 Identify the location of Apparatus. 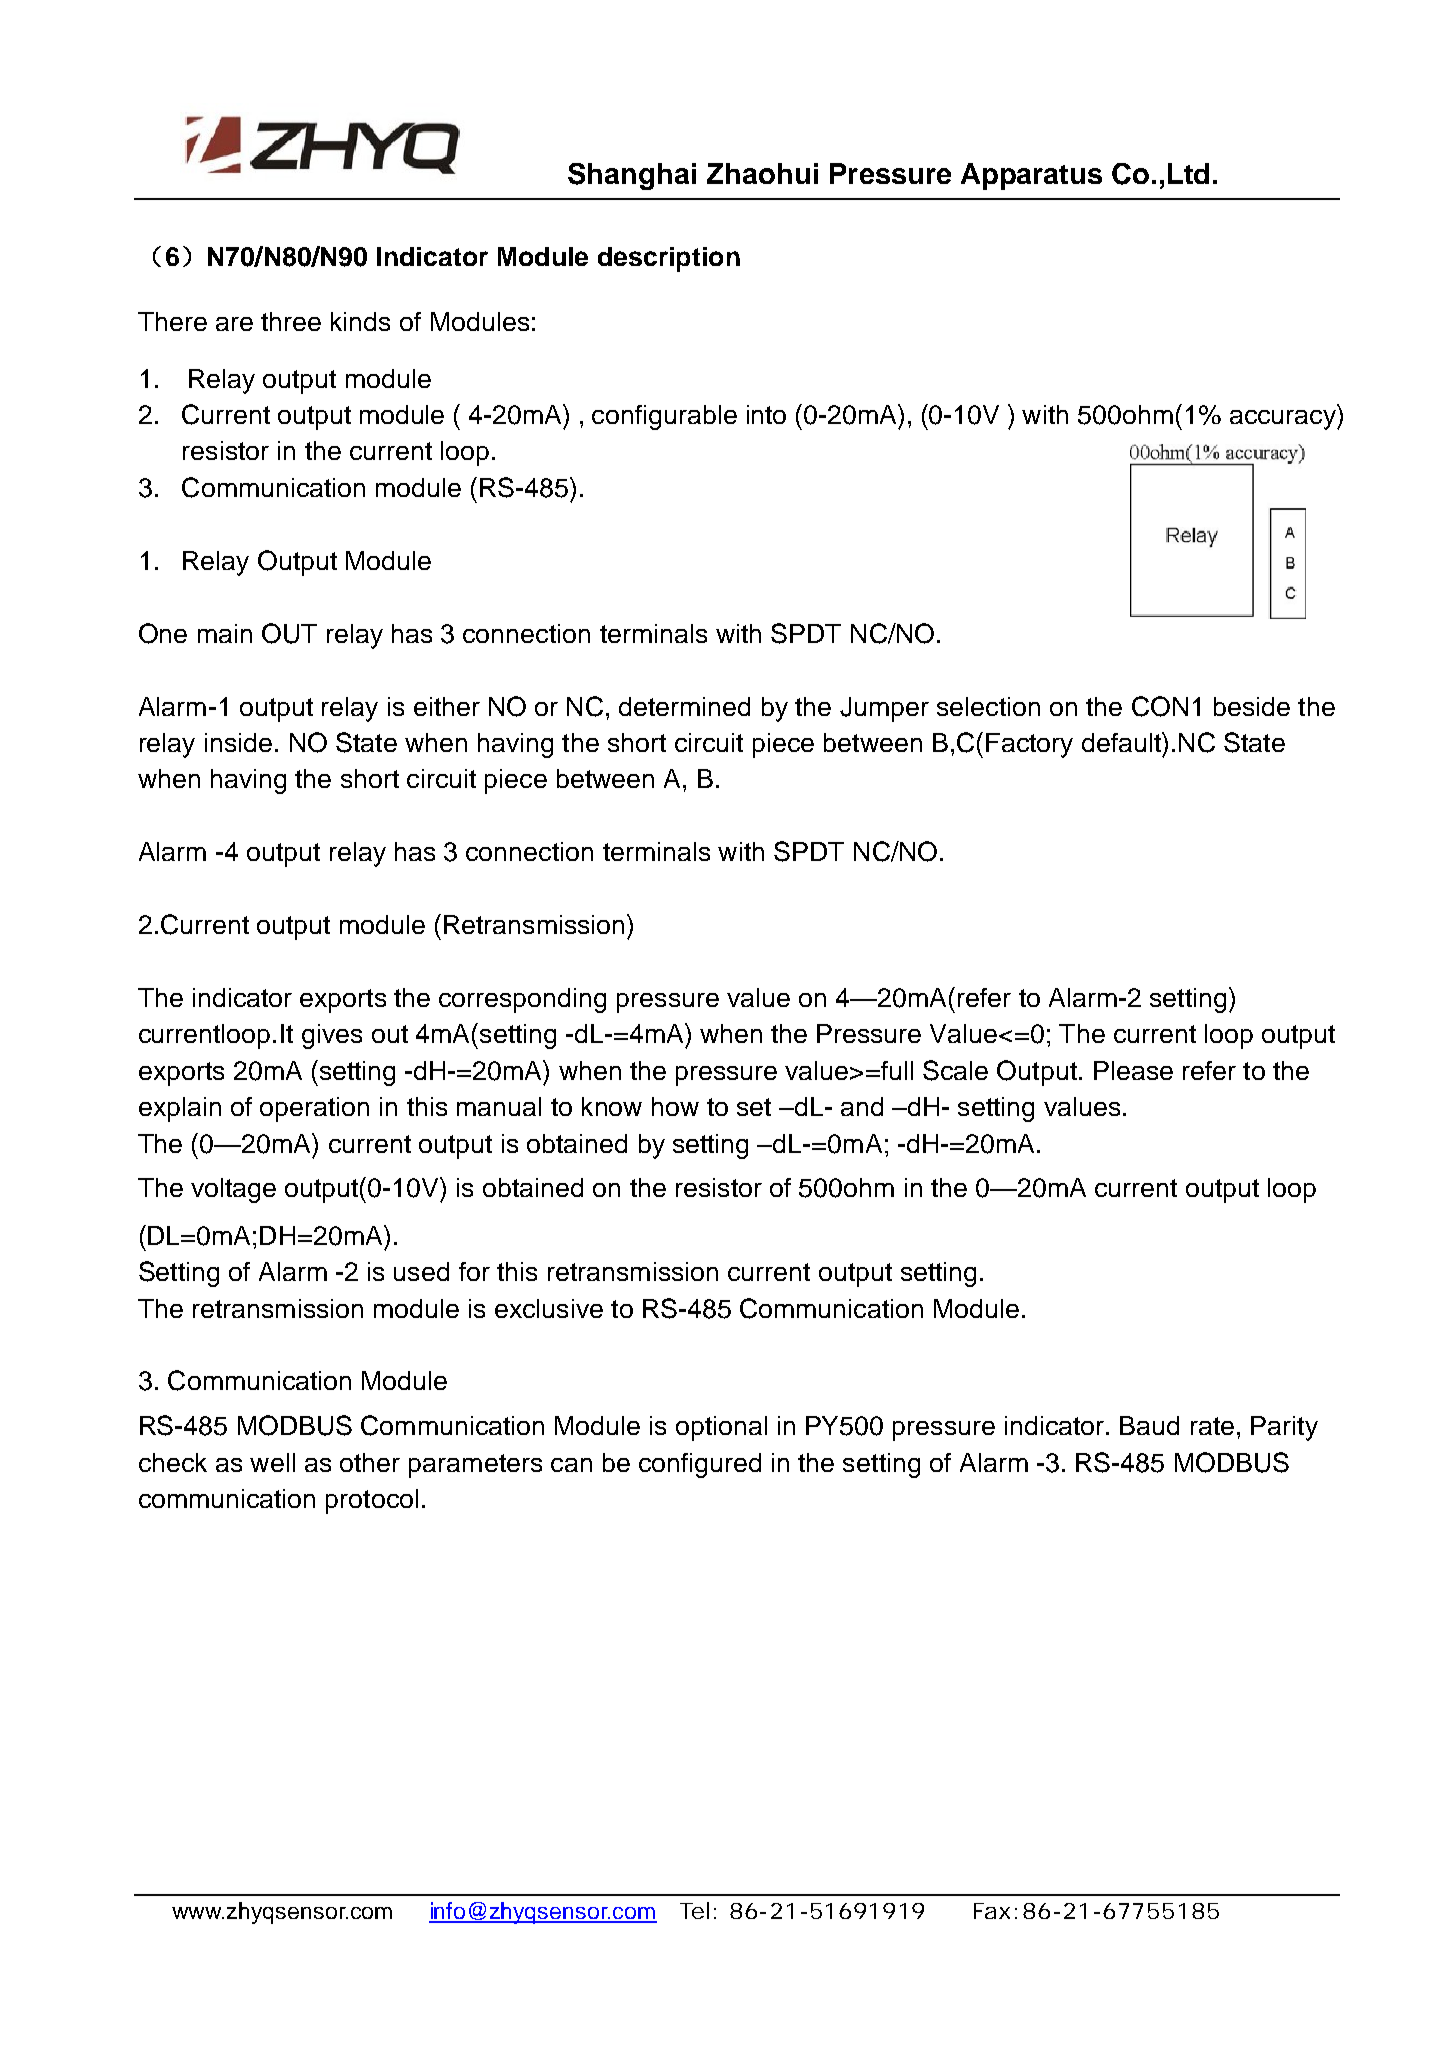
(1031, 176).
